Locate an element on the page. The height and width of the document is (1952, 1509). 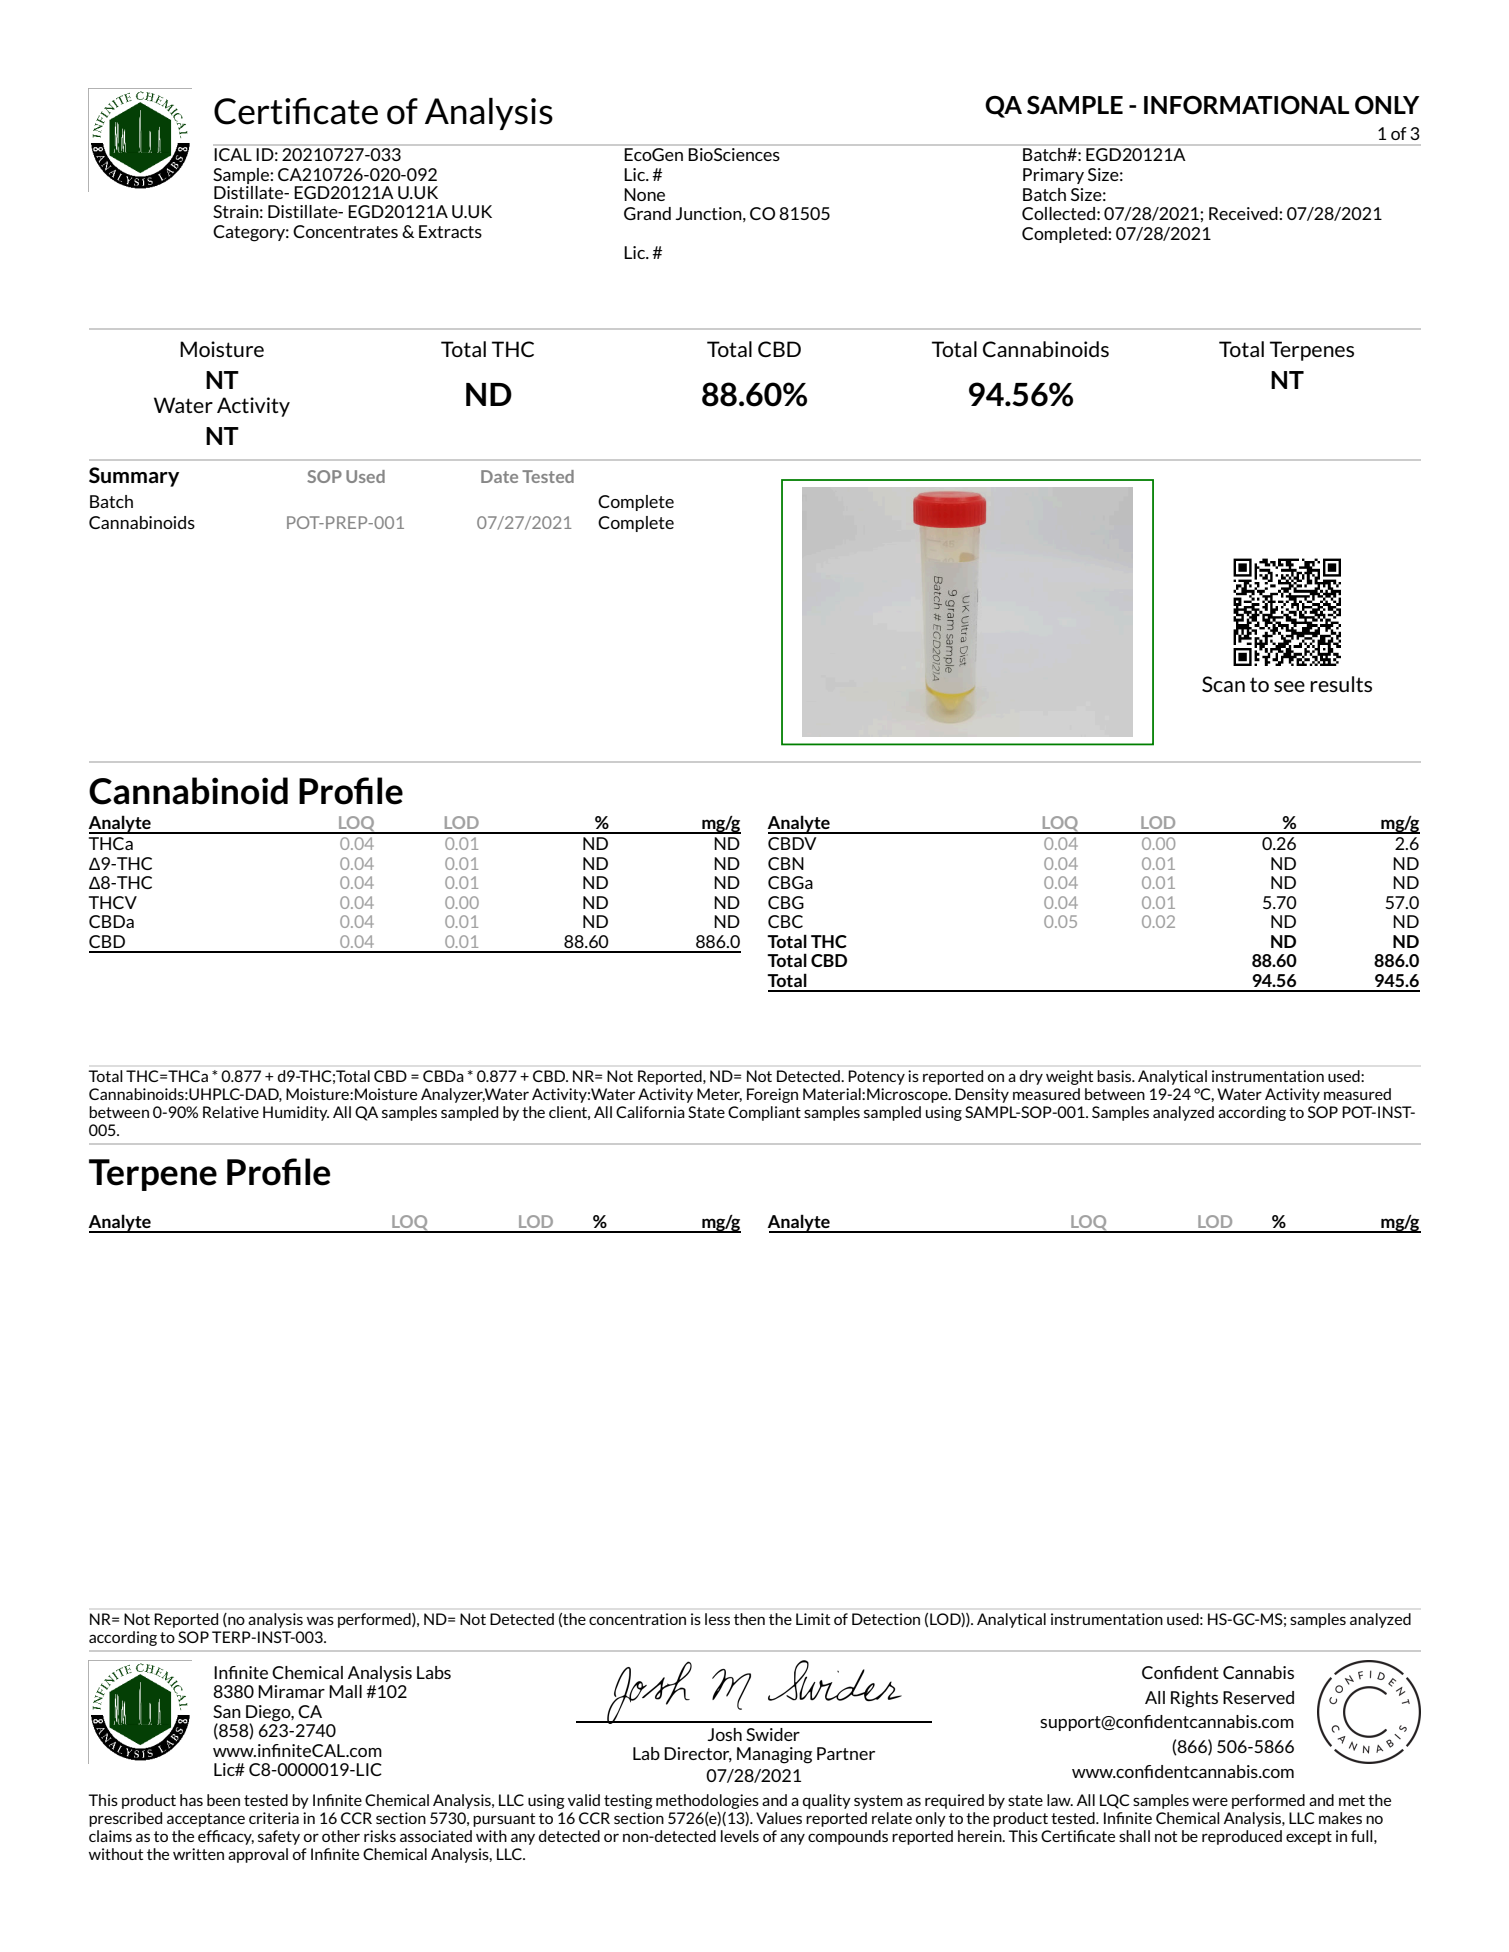
Date is located at coordinates (499, 476).
